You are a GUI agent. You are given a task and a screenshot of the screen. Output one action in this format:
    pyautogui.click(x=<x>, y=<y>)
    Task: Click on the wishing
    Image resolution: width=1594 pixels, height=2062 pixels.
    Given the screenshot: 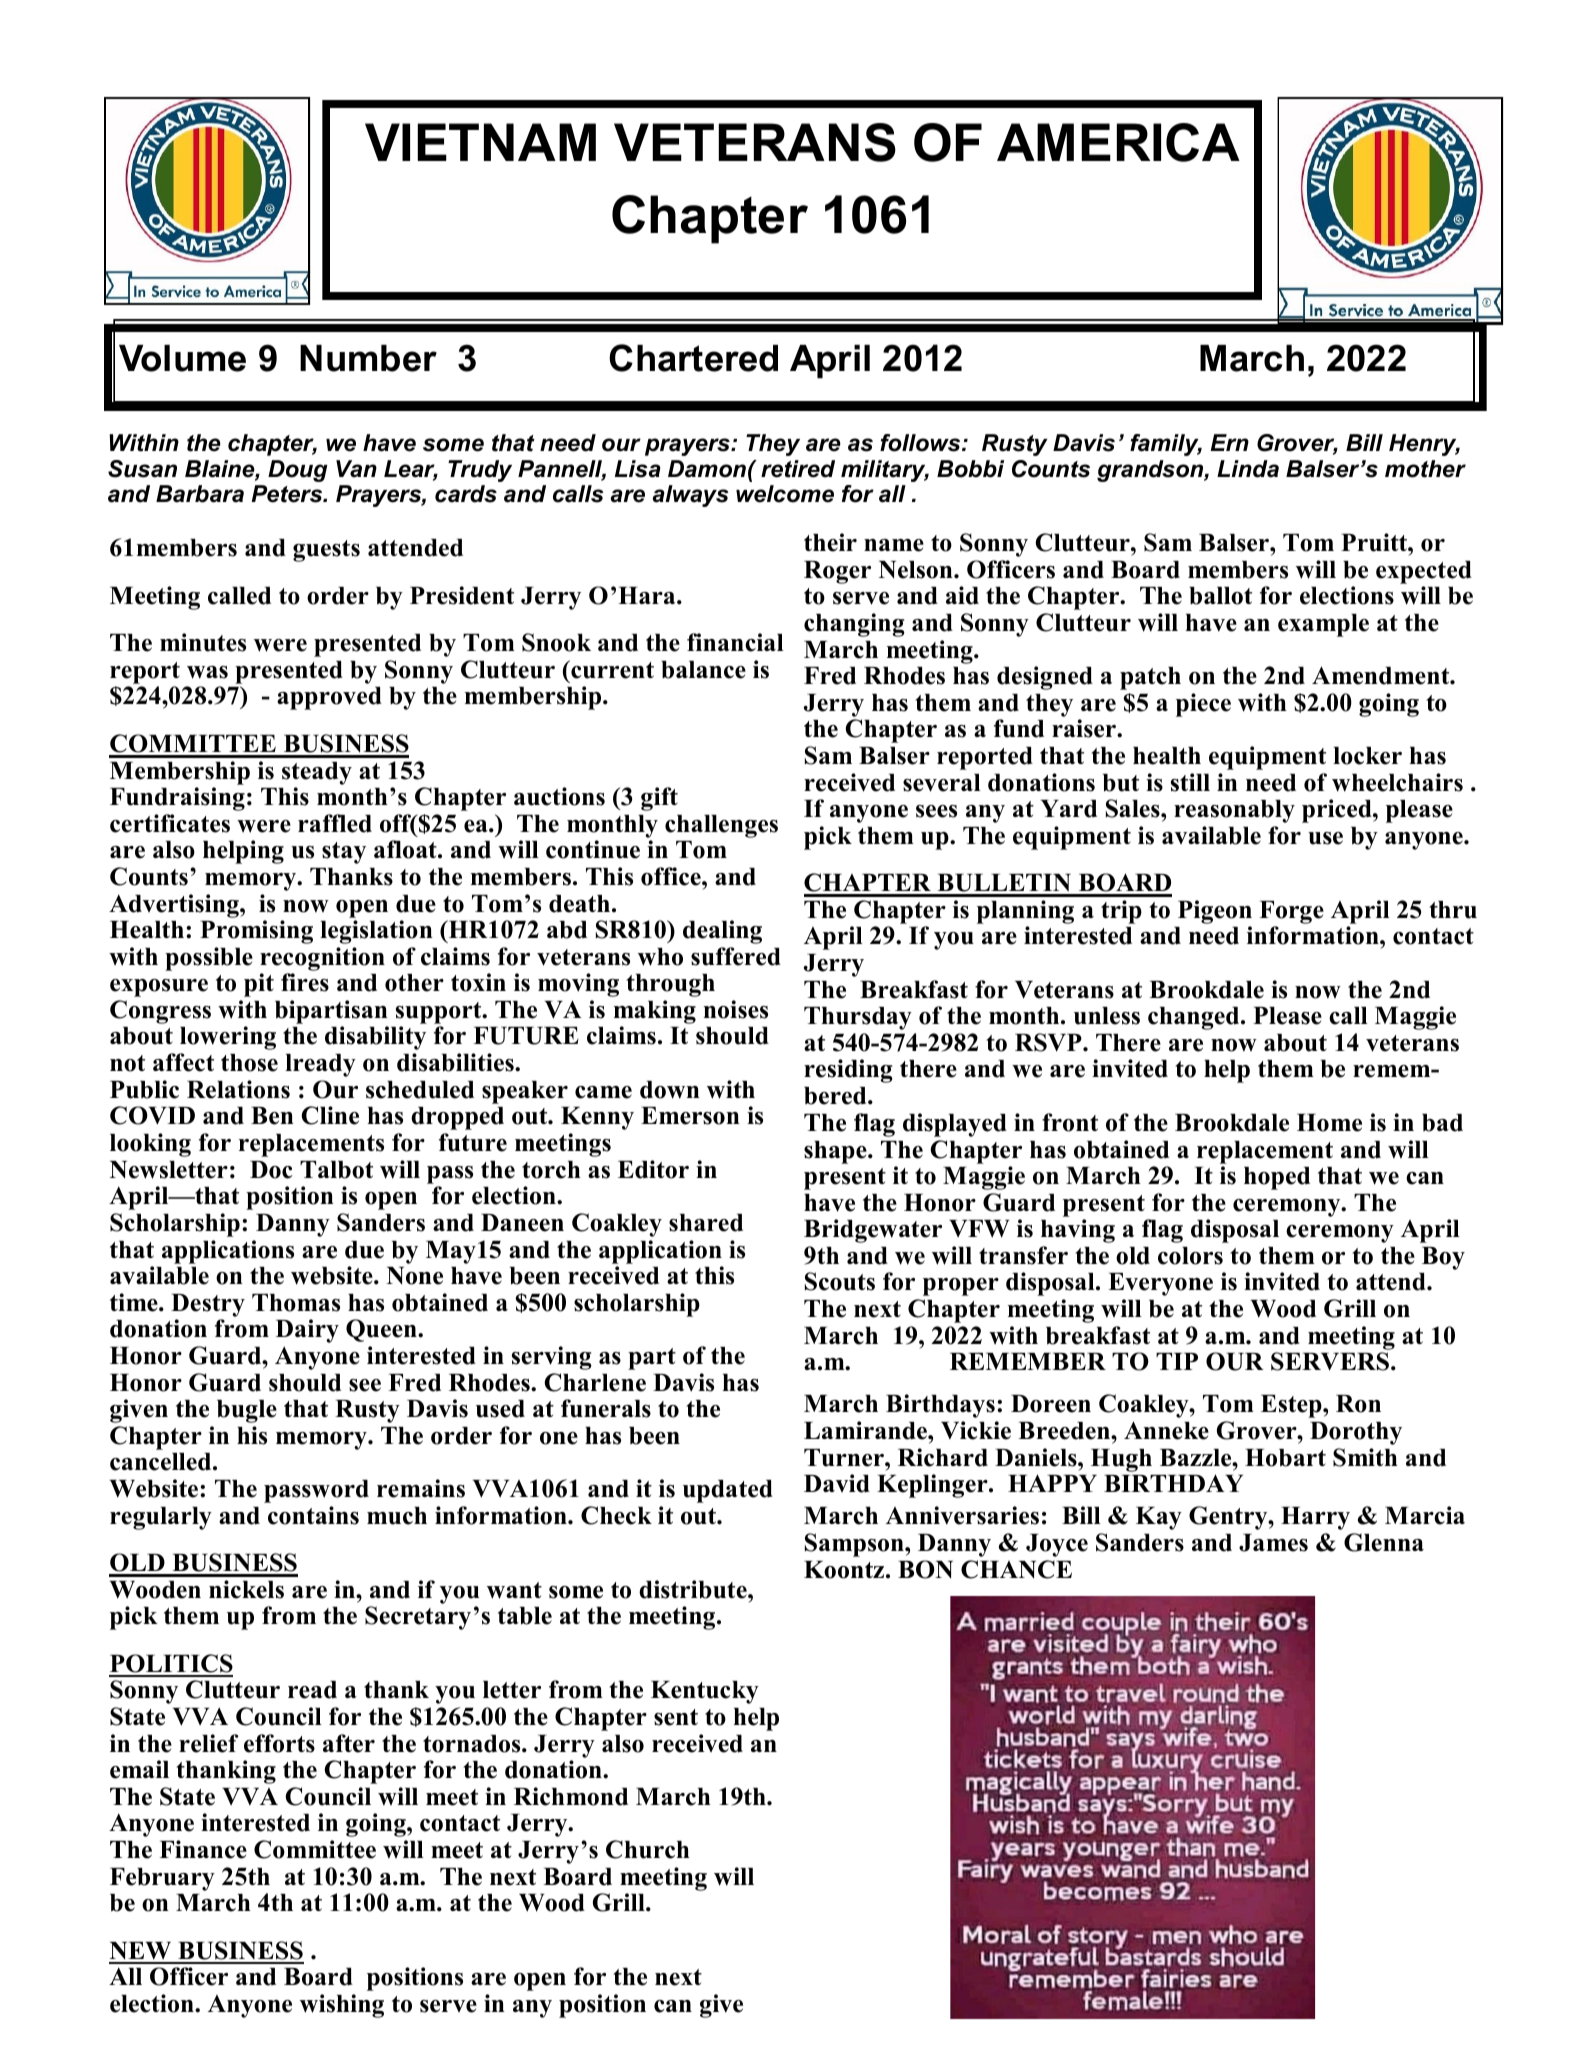 What is the action you would take?
    pyautogui.click(x=342, y=2006)
